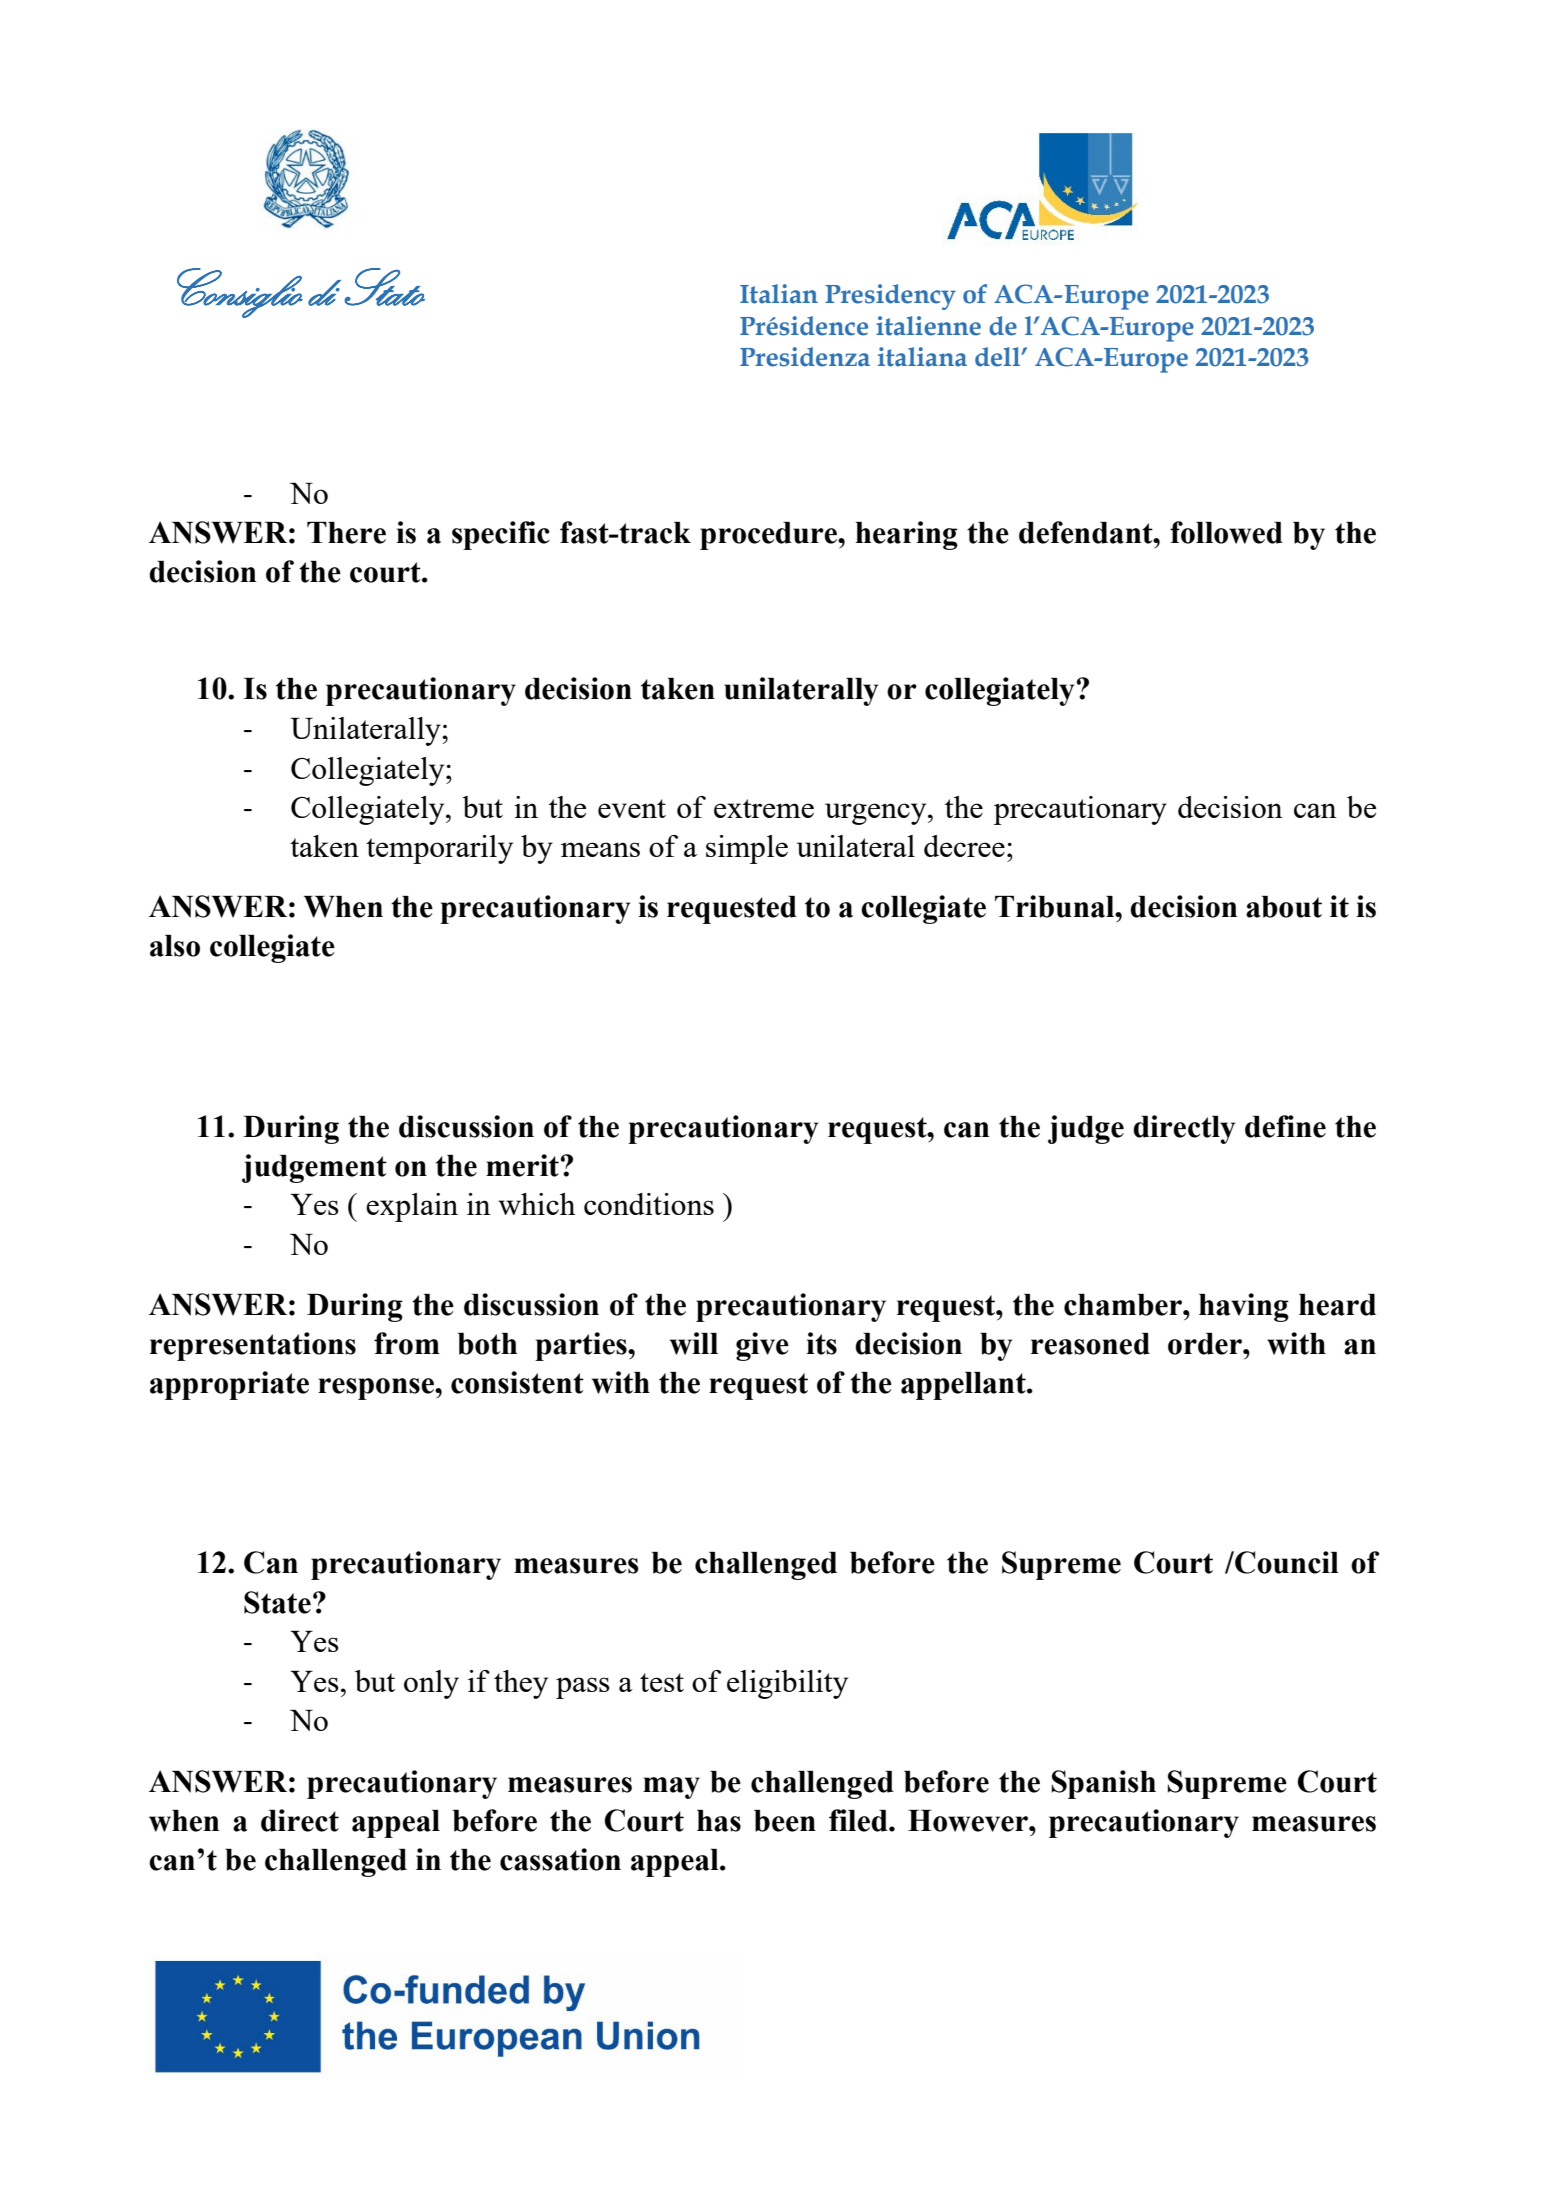 The image size is (1562, 2209). I want to click on about, so click(1284, 907).
